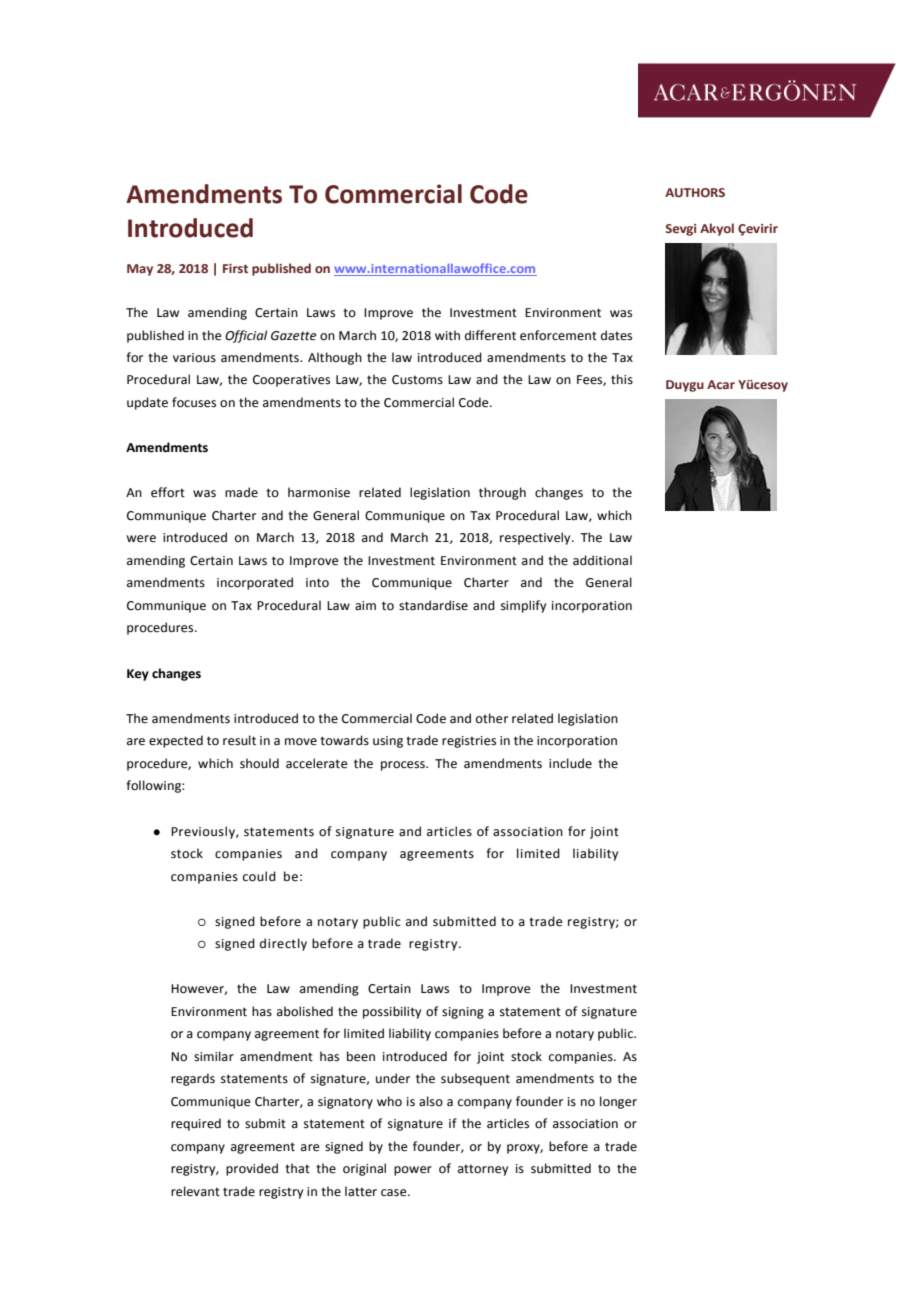 This screenshot has width=924, height=1309. What do you see at coordinates (235, 268) in the screenshot?
I see `First` at bounding box center [235, 268].
